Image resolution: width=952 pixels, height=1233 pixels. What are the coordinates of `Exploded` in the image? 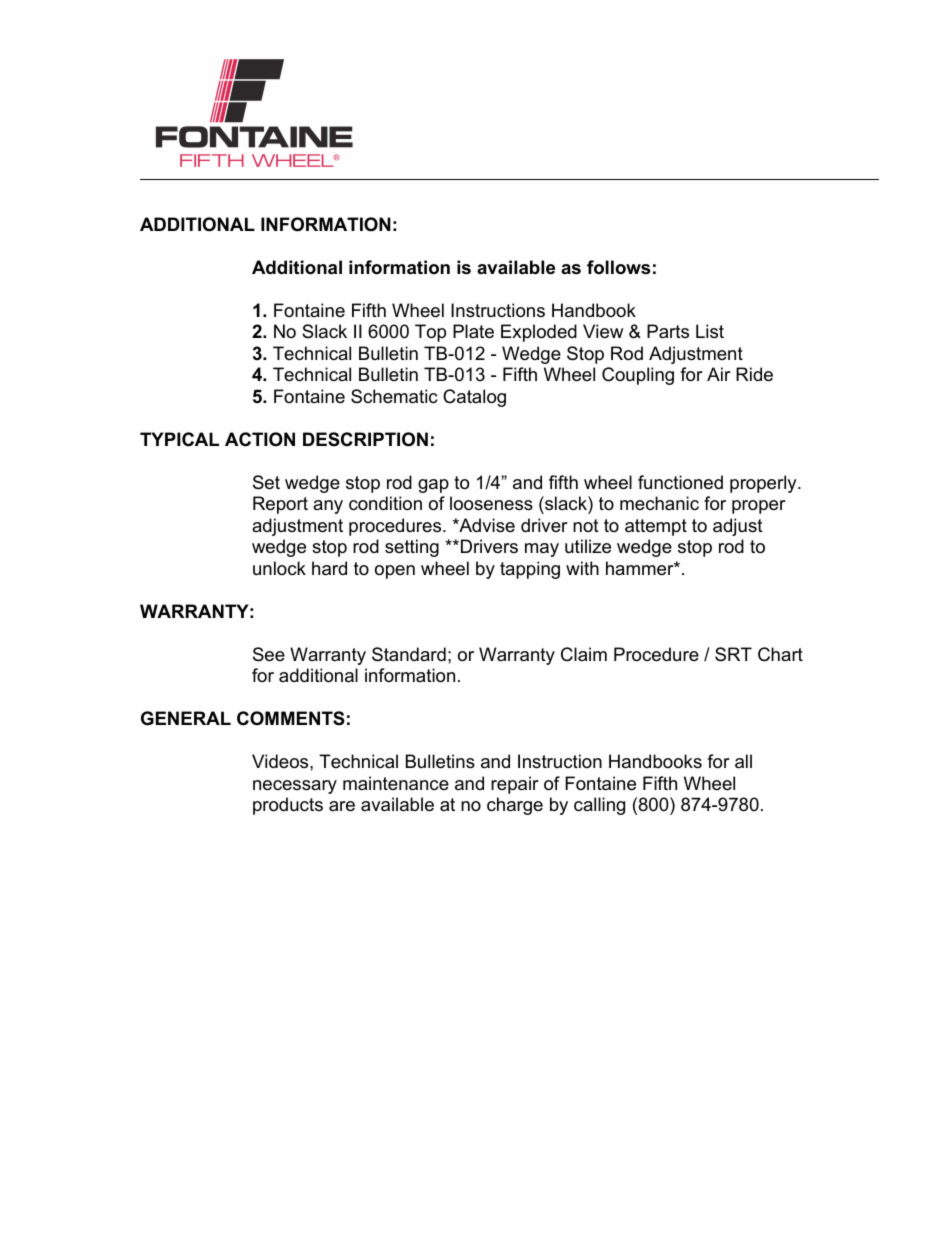 It's located at (539, 333).
